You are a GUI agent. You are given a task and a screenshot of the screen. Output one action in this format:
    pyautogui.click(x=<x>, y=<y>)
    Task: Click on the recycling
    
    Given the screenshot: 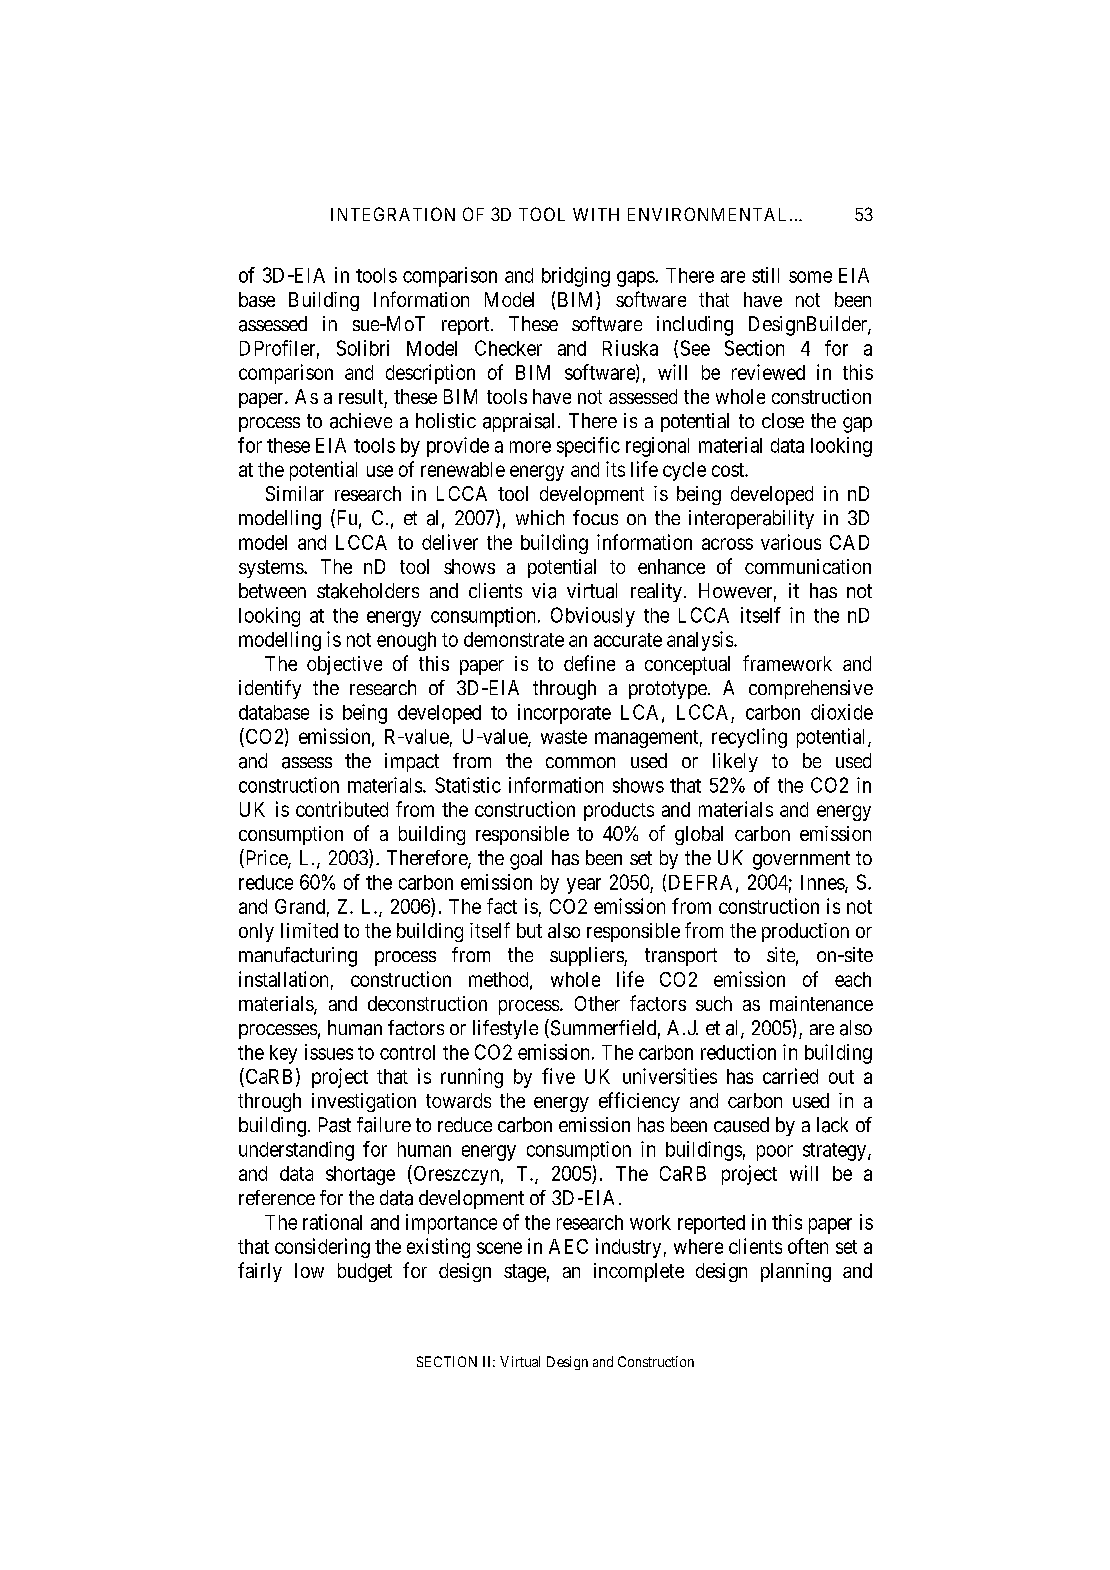 What is the action you would take?
    pyautogui.click(x=749, y=738)
